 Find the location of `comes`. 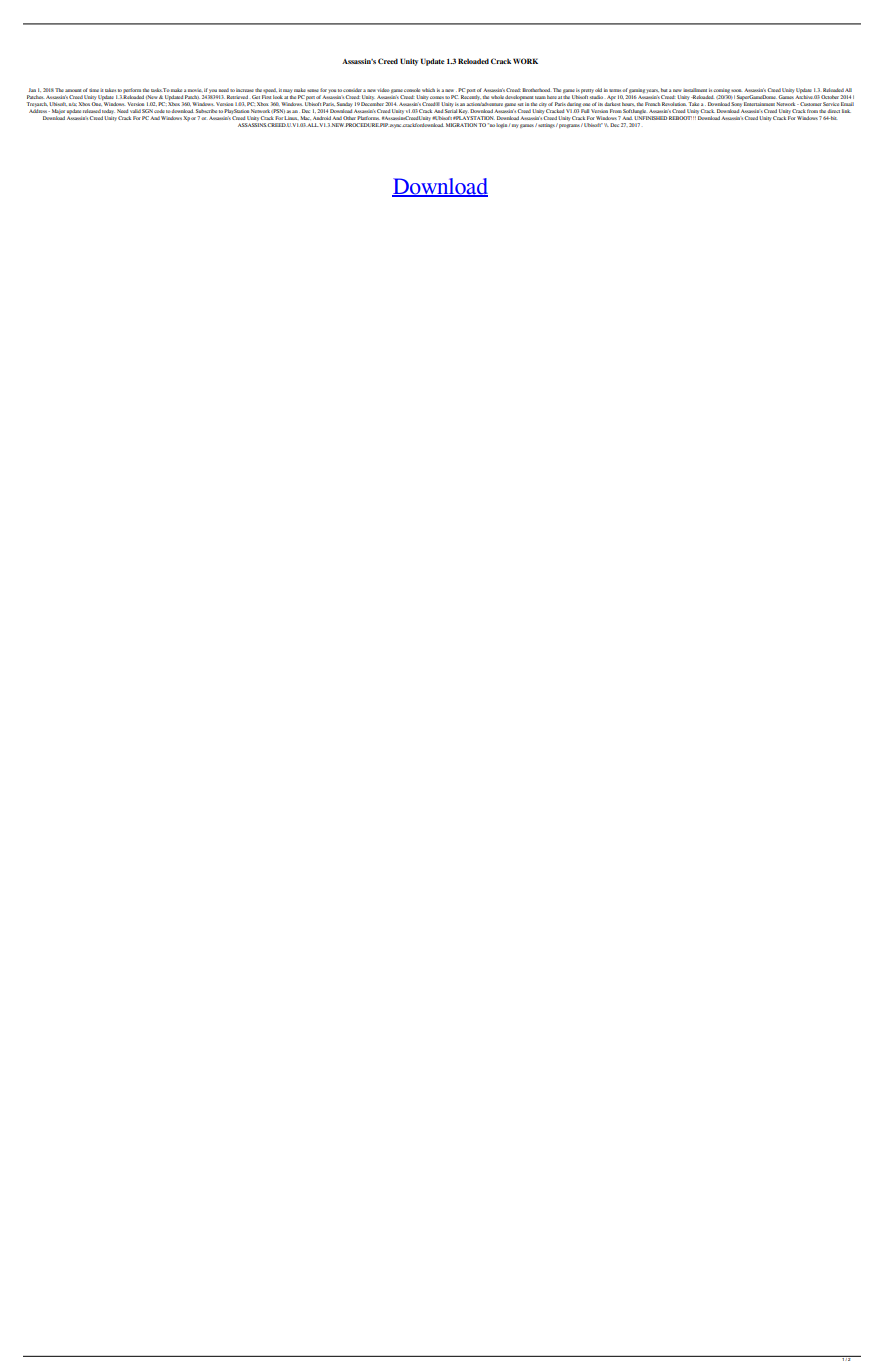

comes is located at coordinates (437, 97).
